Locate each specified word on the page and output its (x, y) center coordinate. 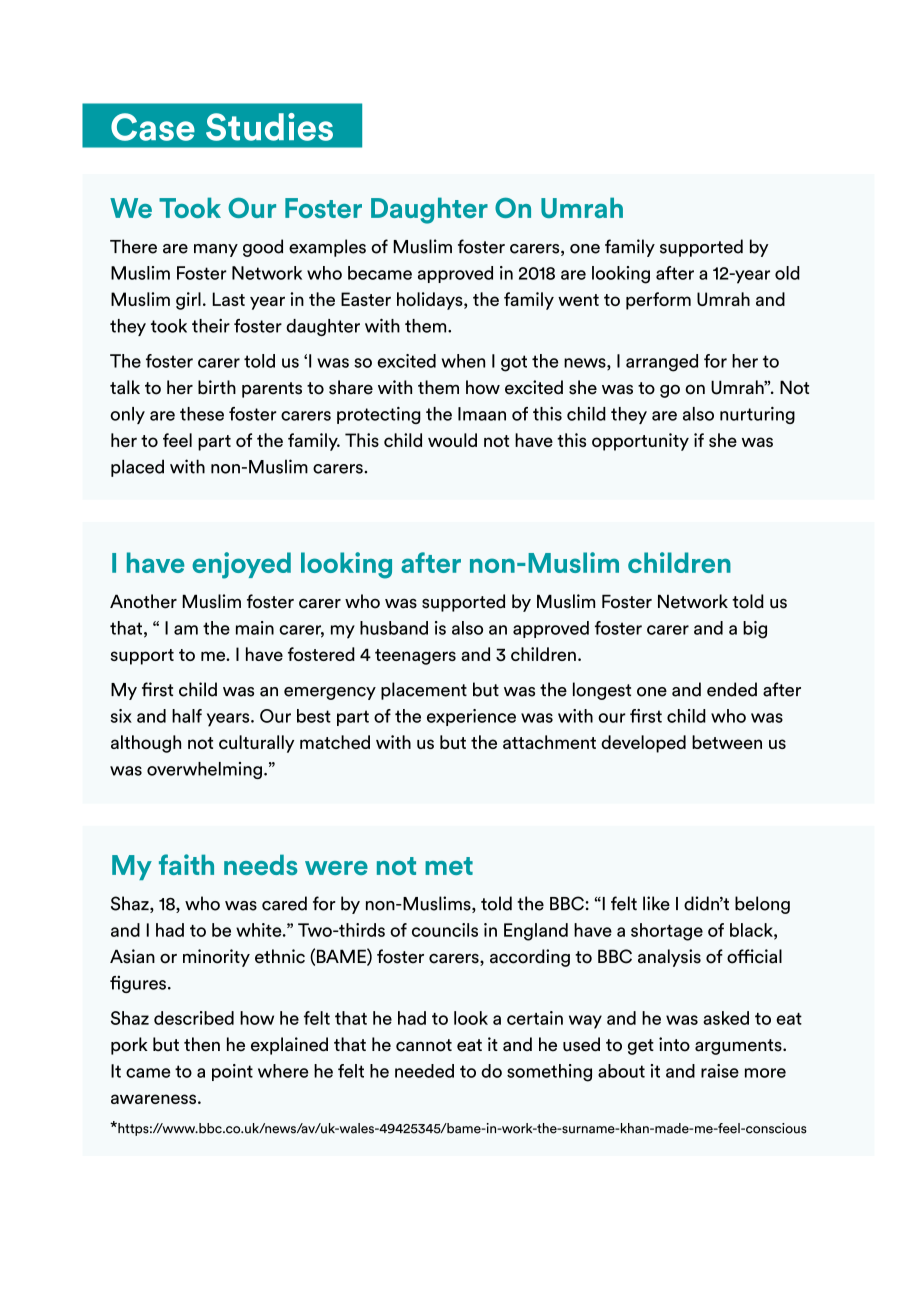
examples (327, 248)
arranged (662, 363)
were (336, 868)
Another (143, 601)
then (202, 1044)
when (463, 361)
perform (658, 301)
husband (394, 628)
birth (217, 387)
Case (153, 127)
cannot (424, 1045)
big (755, 630)
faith (186, 864)
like (656, 903)
